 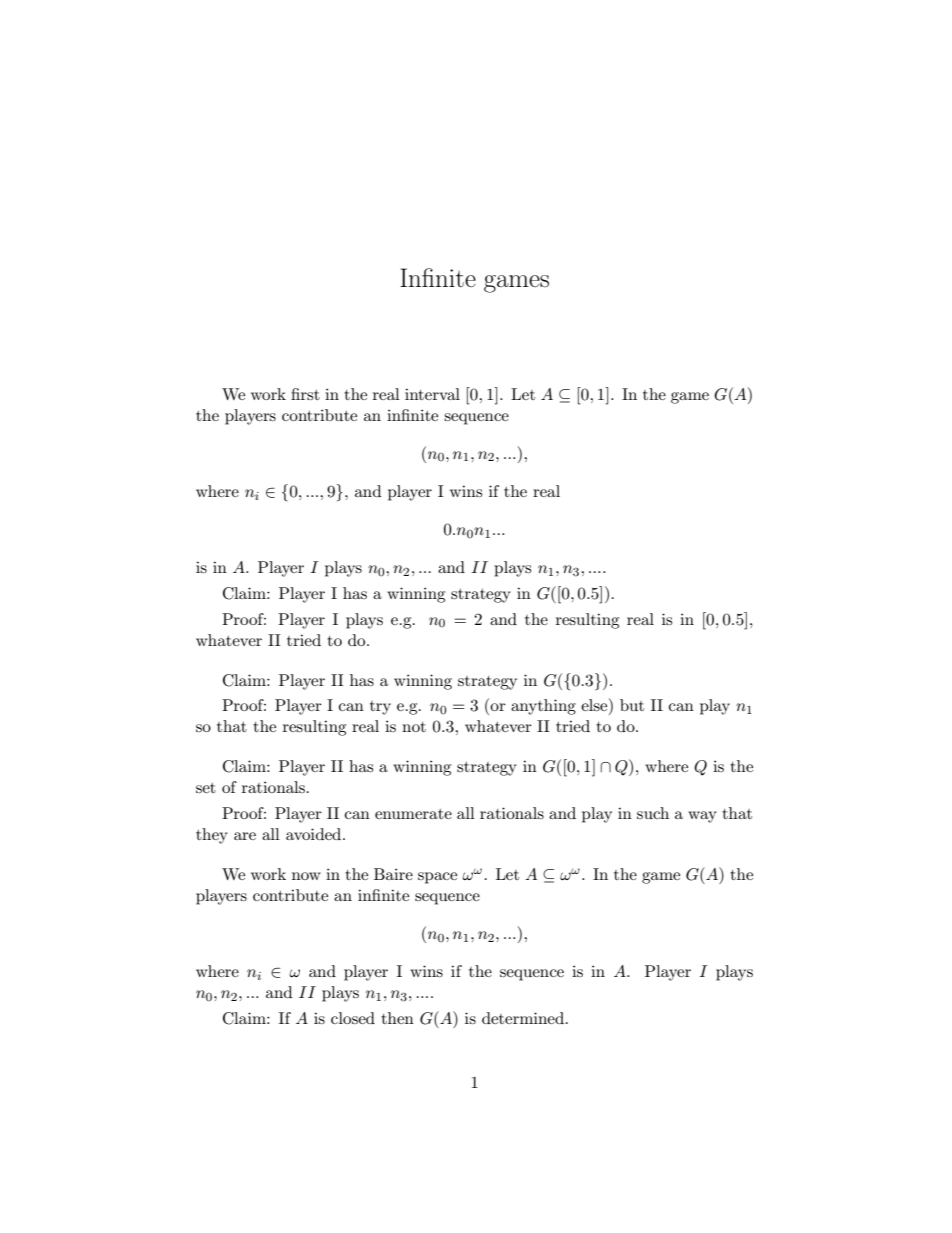 I want to click on then, so click(x=397, y=1018).
